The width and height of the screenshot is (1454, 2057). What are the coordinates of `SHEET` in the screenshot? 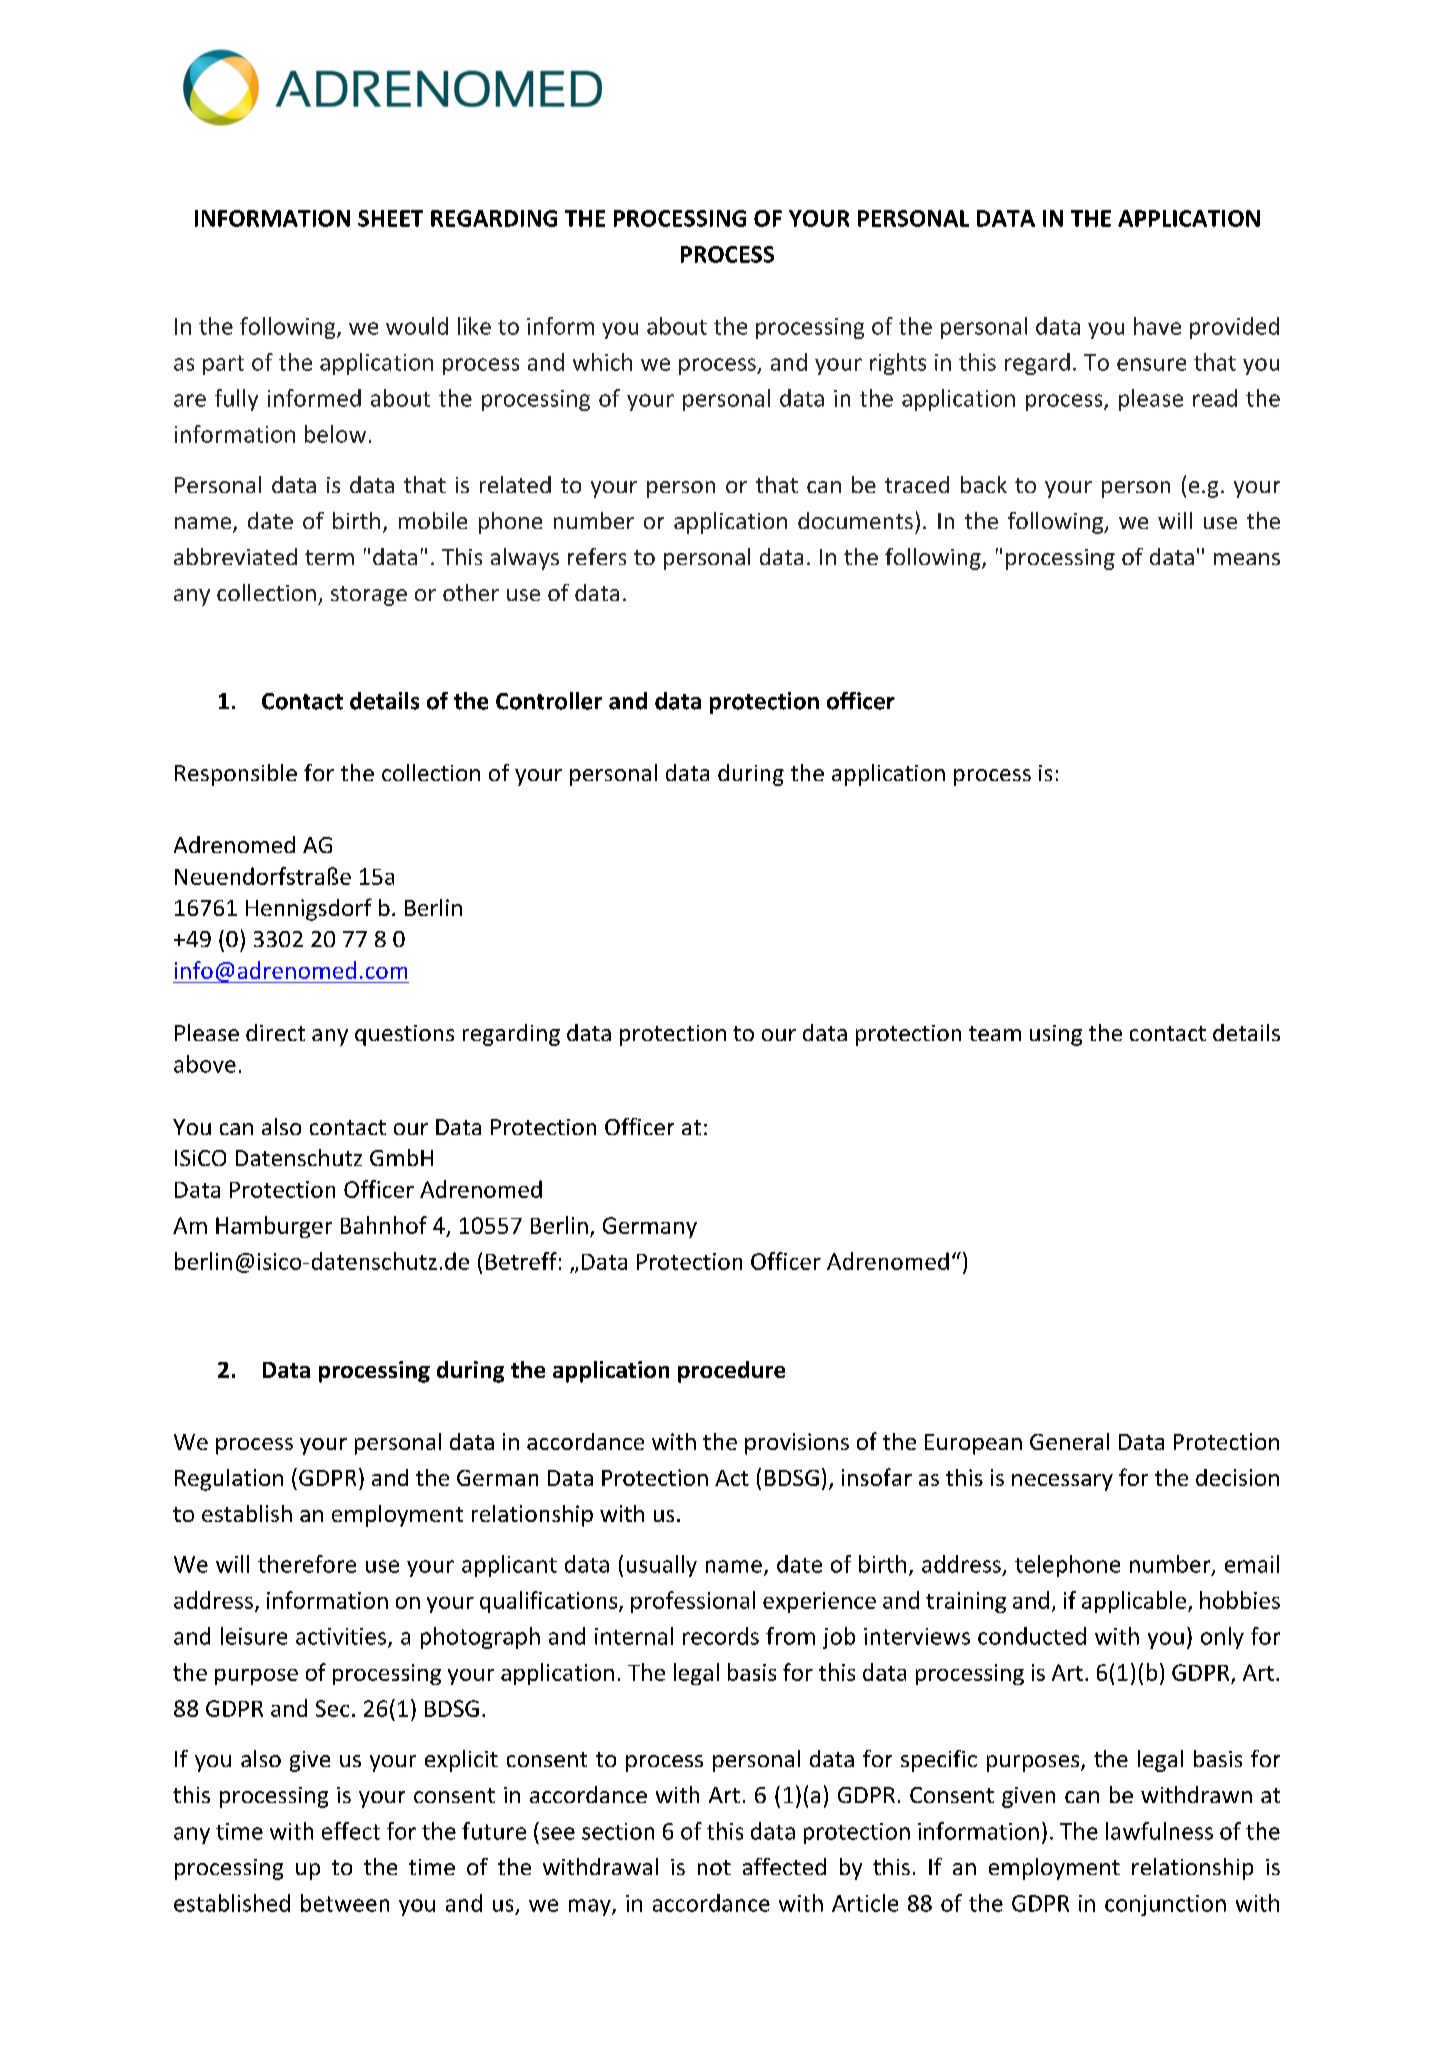 It's located at (390, 218).
